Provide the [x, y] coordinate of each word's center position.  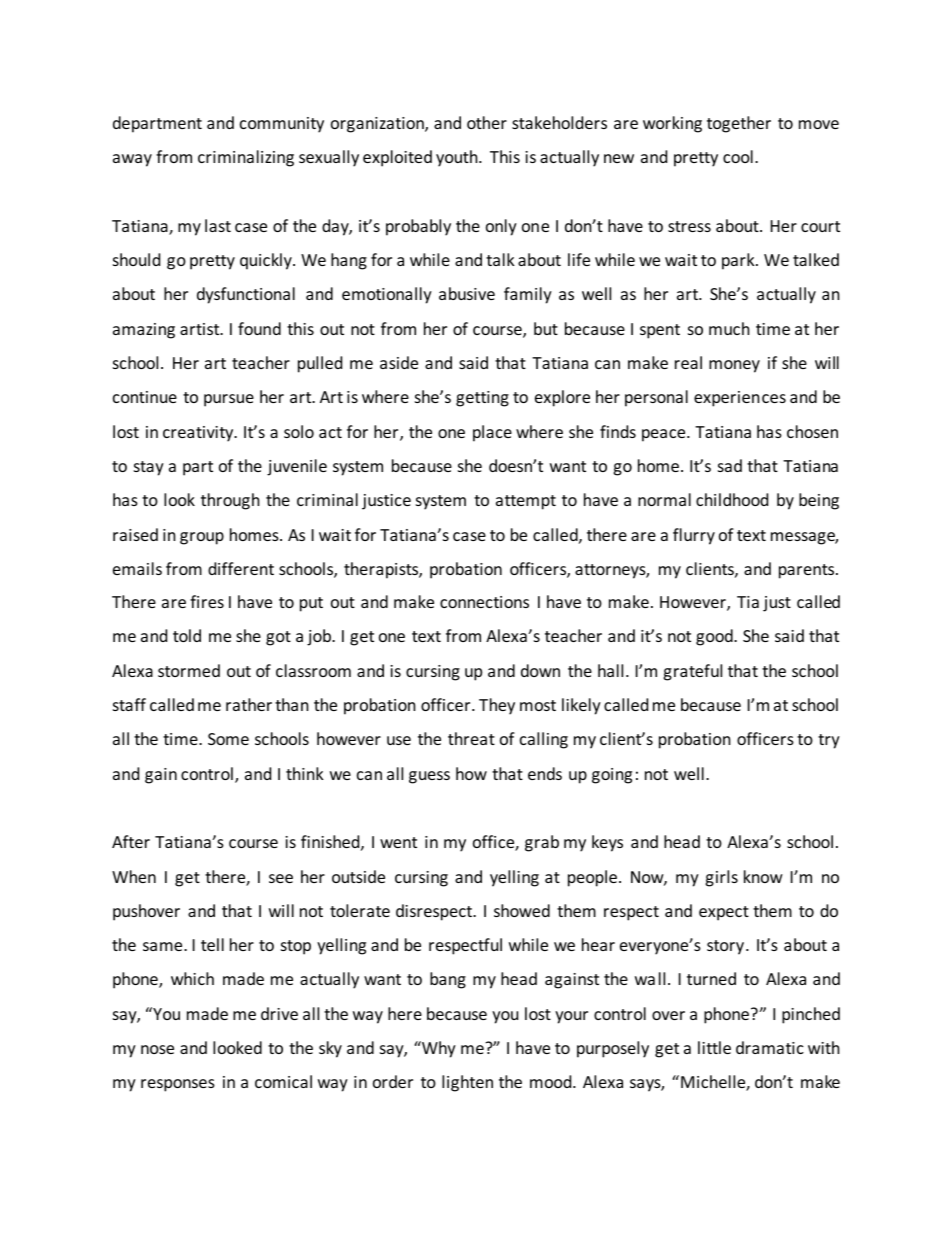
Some [228, 739]
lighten [467, 1083]
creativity [199, 434]
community [282, 125]
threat [471, 738]
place [492, 433]
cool [738, 156]
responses [178, 1085]
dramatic [770, 1047]
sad [730, 465]
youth [458, 158]
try [829, 741]
